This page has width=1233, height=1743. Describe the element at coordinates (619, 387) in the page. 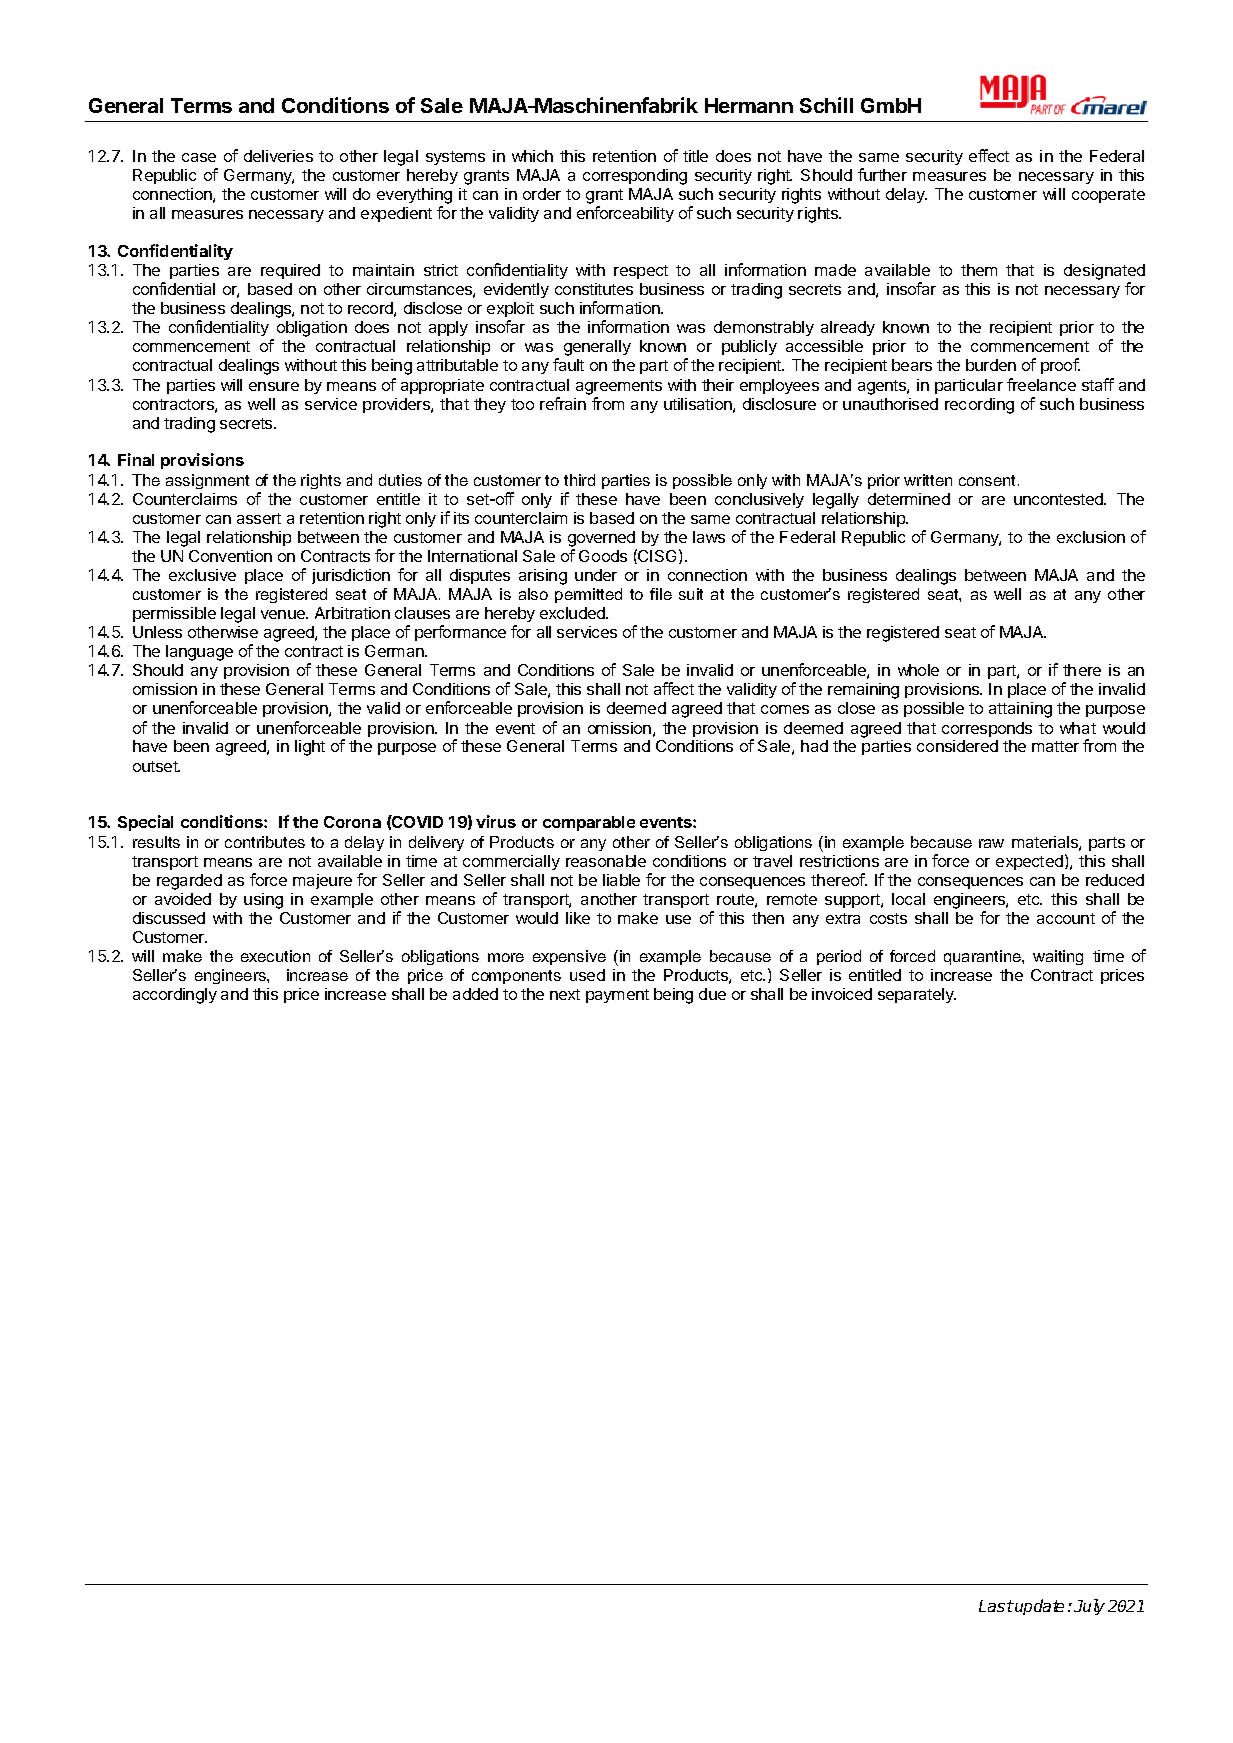

I see `agreements` at that location.
